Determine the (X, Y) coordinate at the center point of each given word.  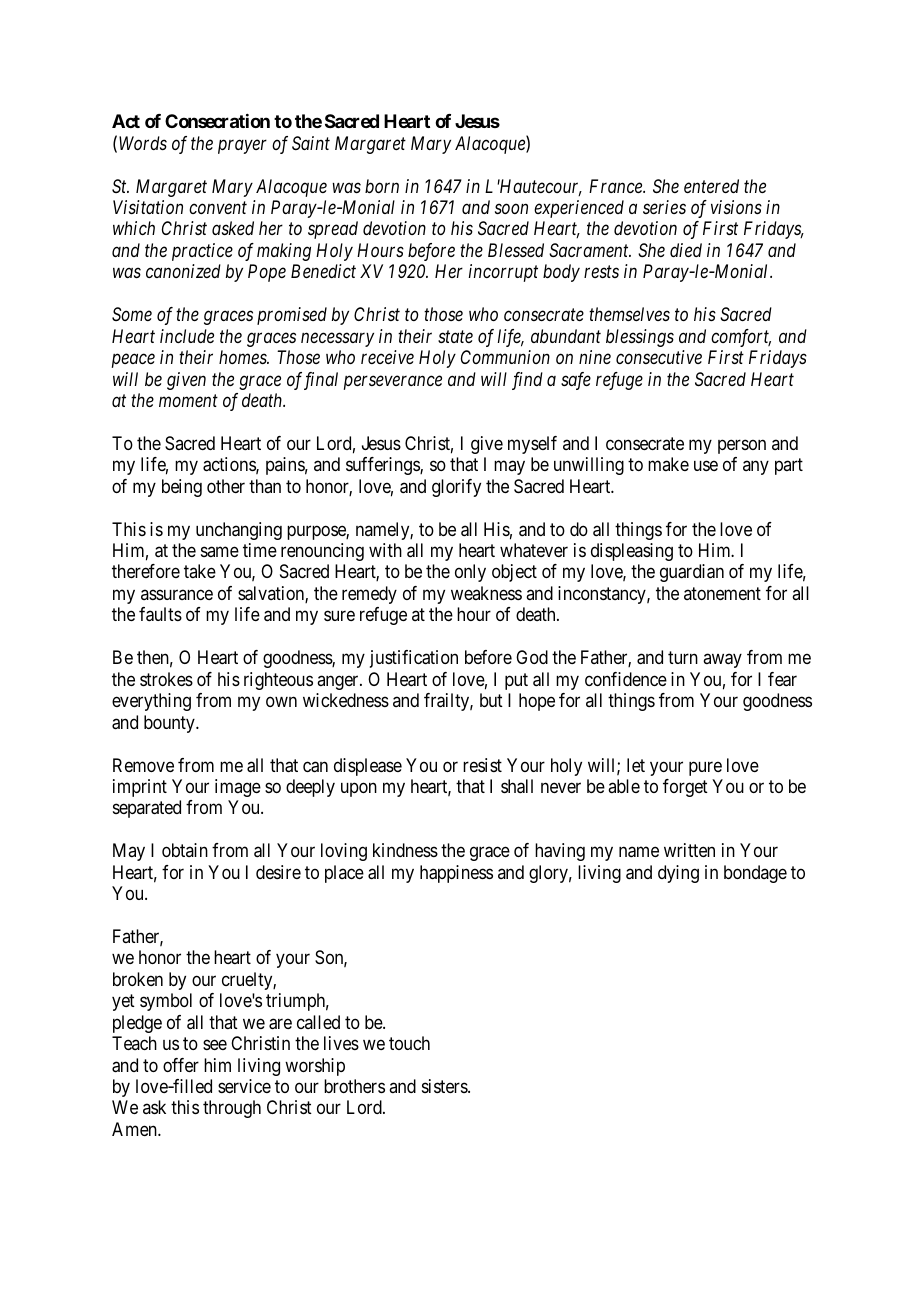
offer (181, 1065)
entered (711, 186)
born (382, 186)
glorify (456, 488)
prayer (242, 147)
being (182, 488)
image (238, 788)
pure (705, 768)
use (706, 466)
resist (482, 765)
